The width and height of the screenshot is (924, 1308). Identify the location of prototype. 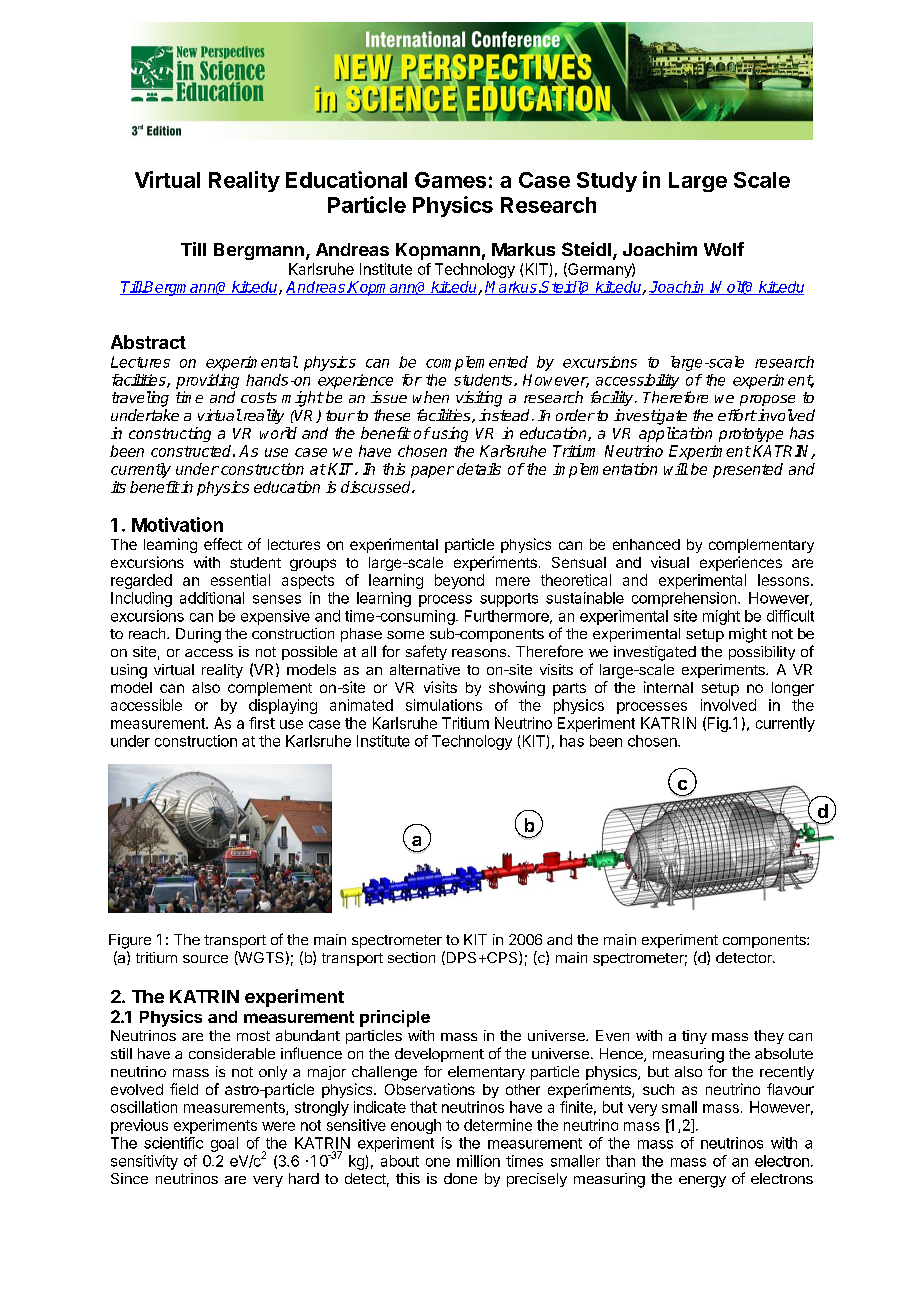
(751, 435).
